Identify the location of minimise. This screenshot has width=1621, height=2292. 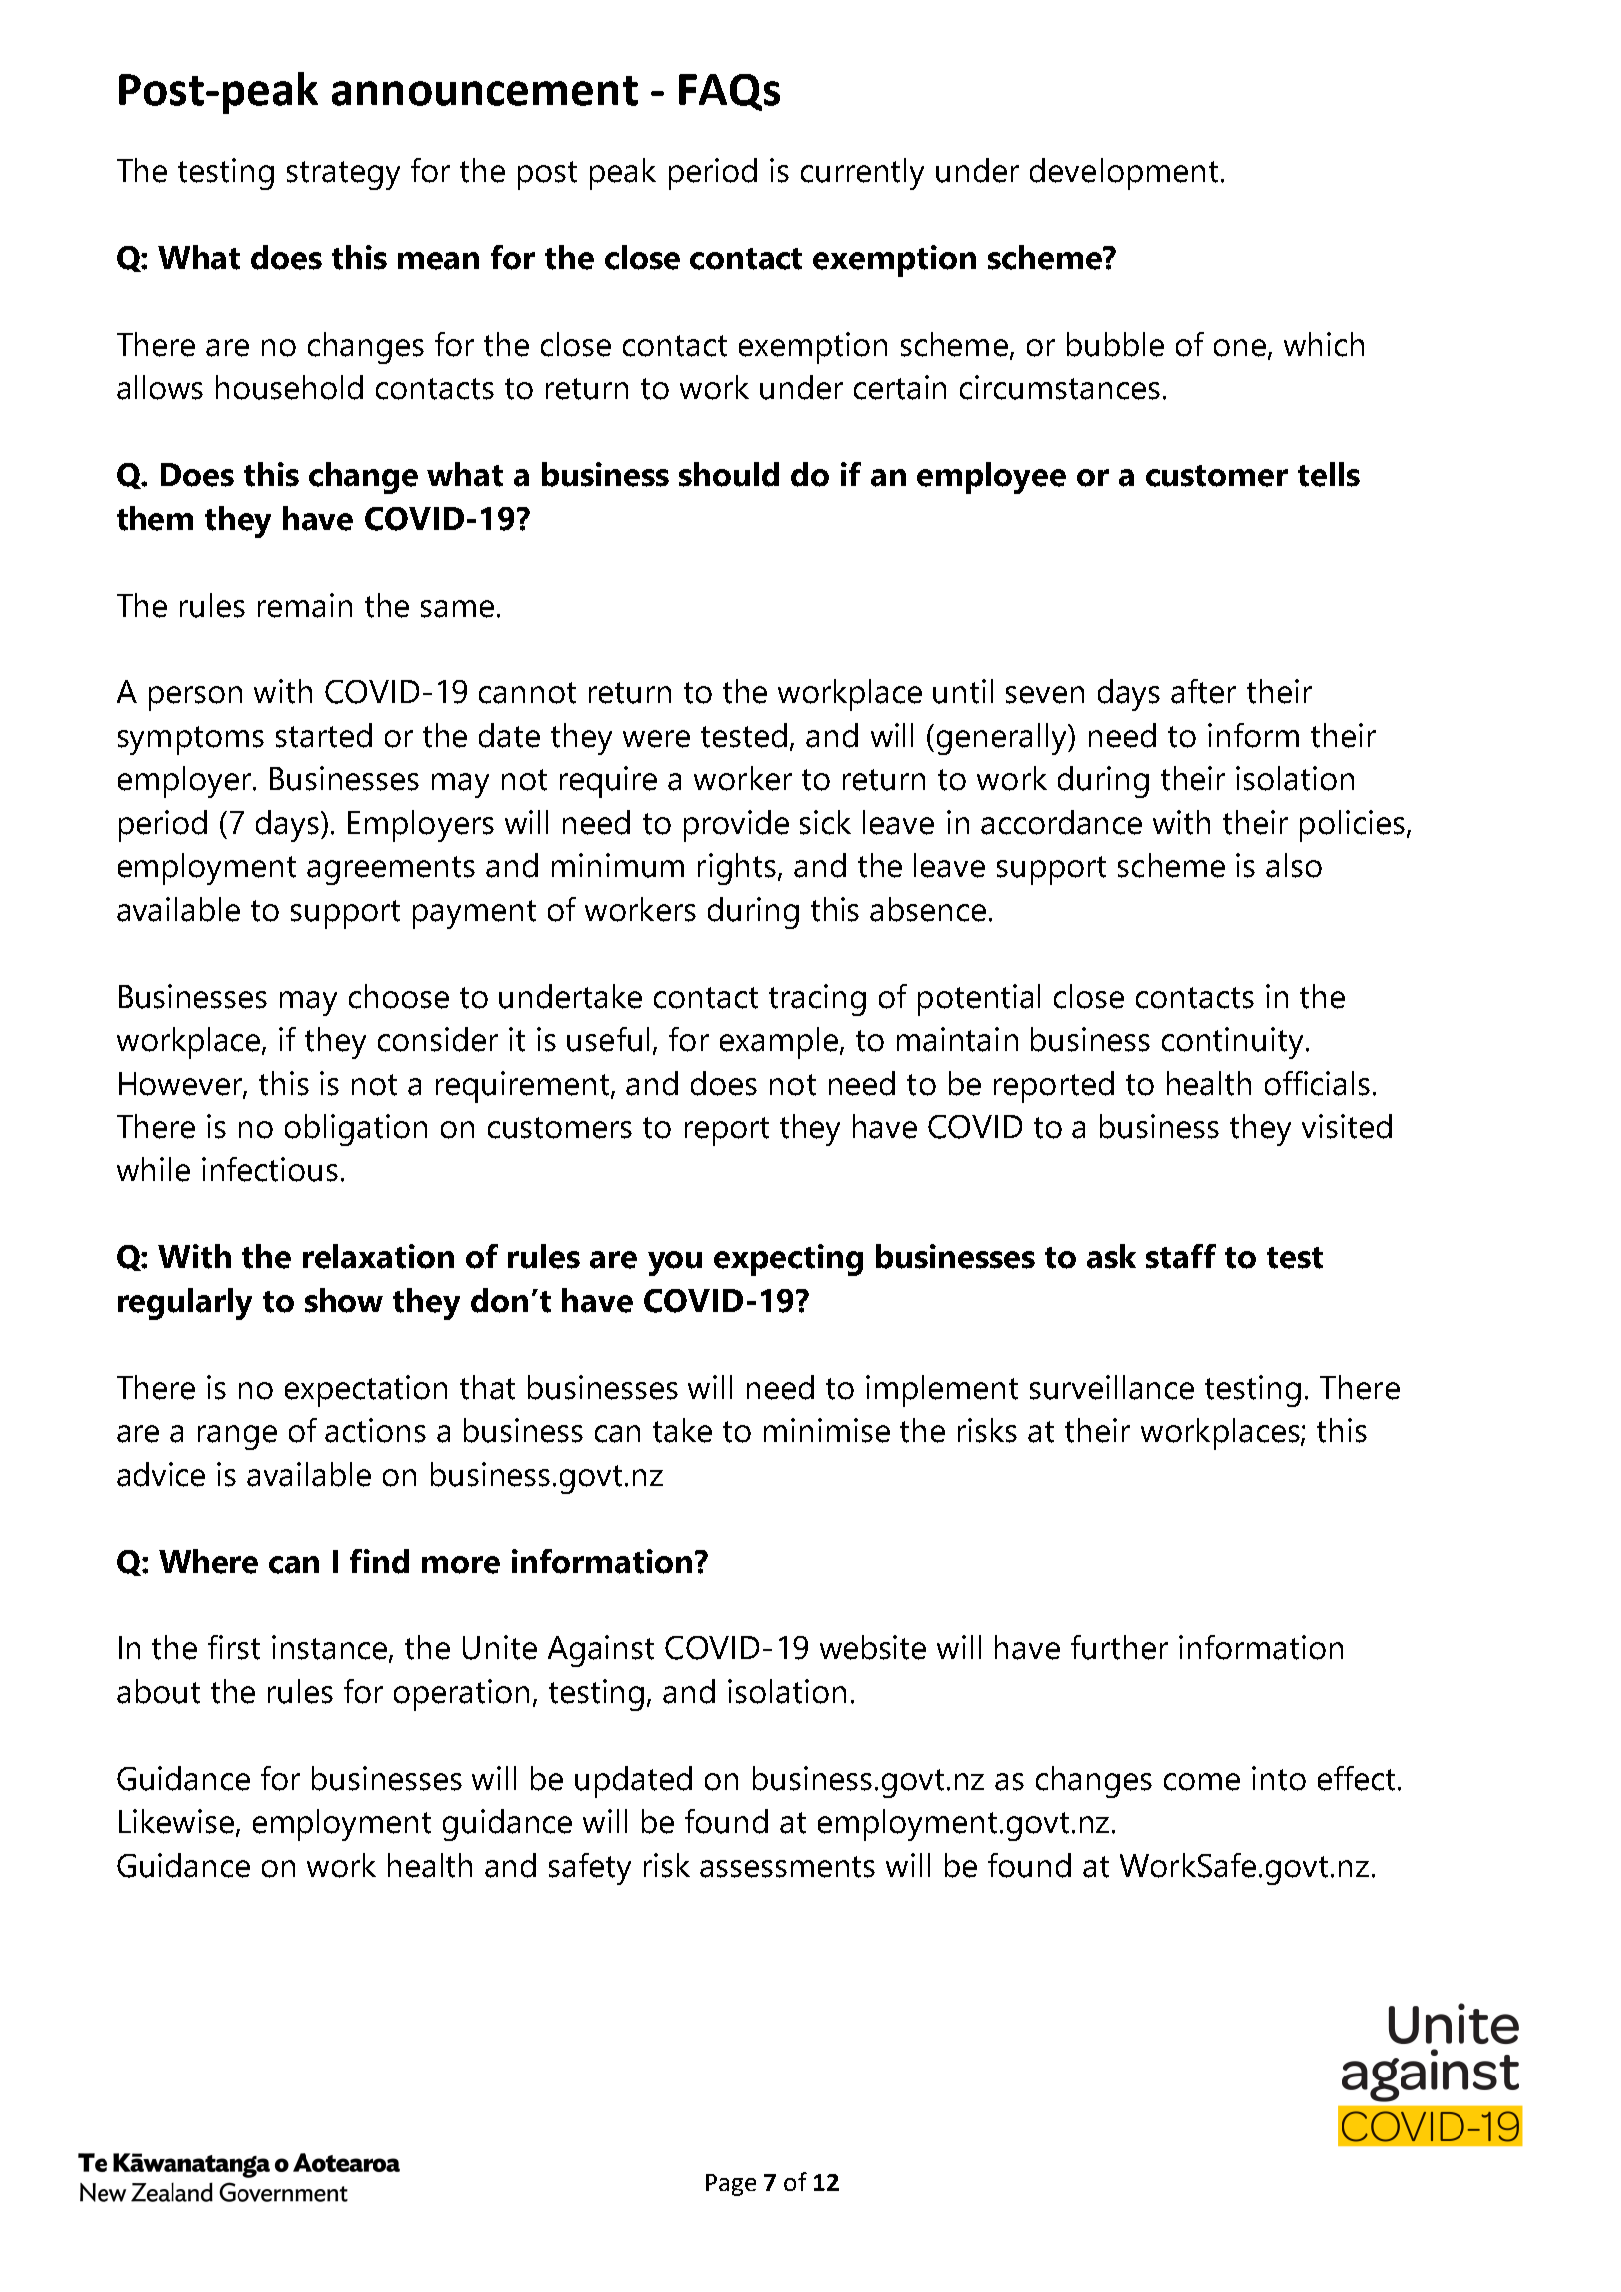
(827, 1430).
